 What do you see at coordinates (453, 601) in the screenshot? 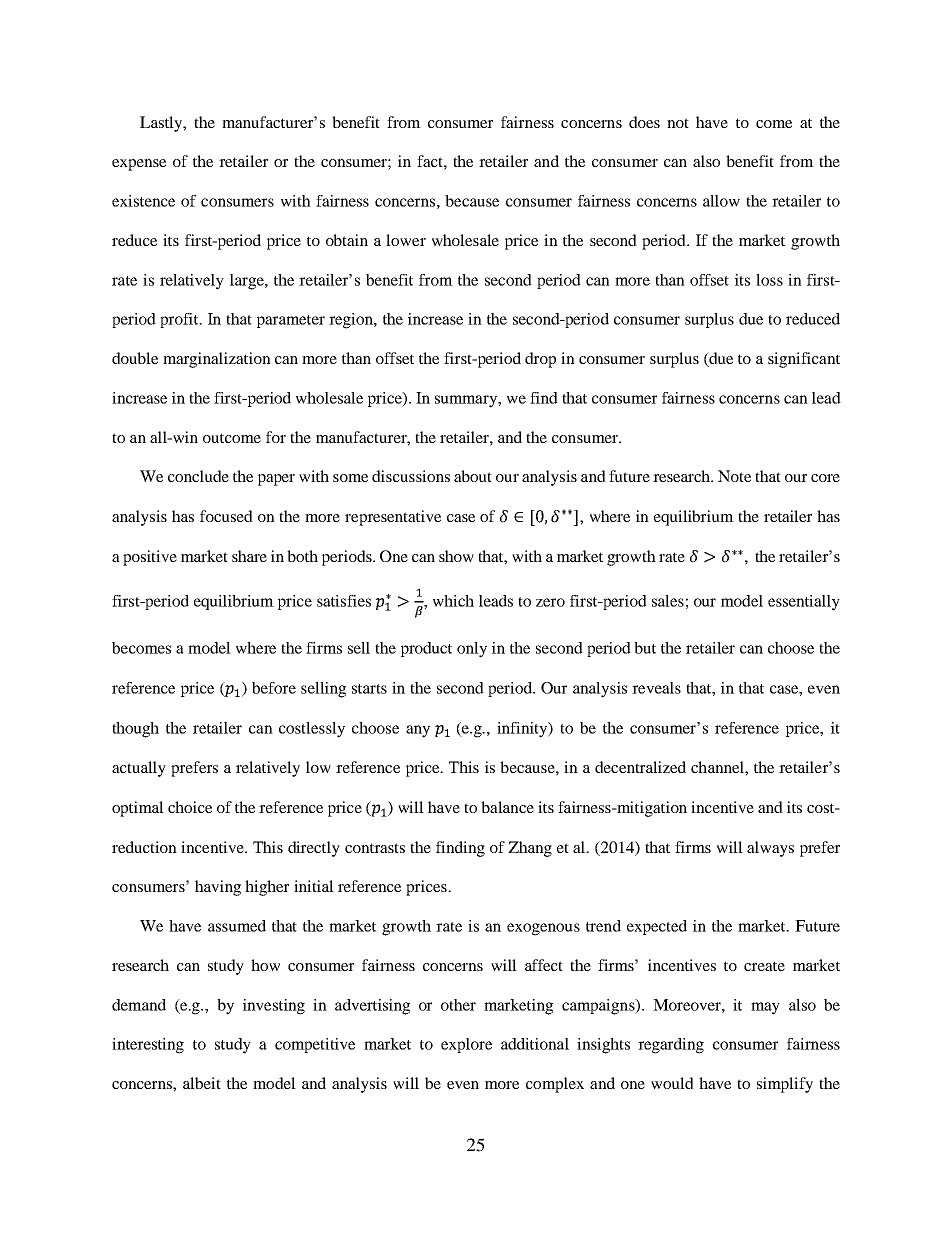
I see `which` at bounding box center [453, 601].
